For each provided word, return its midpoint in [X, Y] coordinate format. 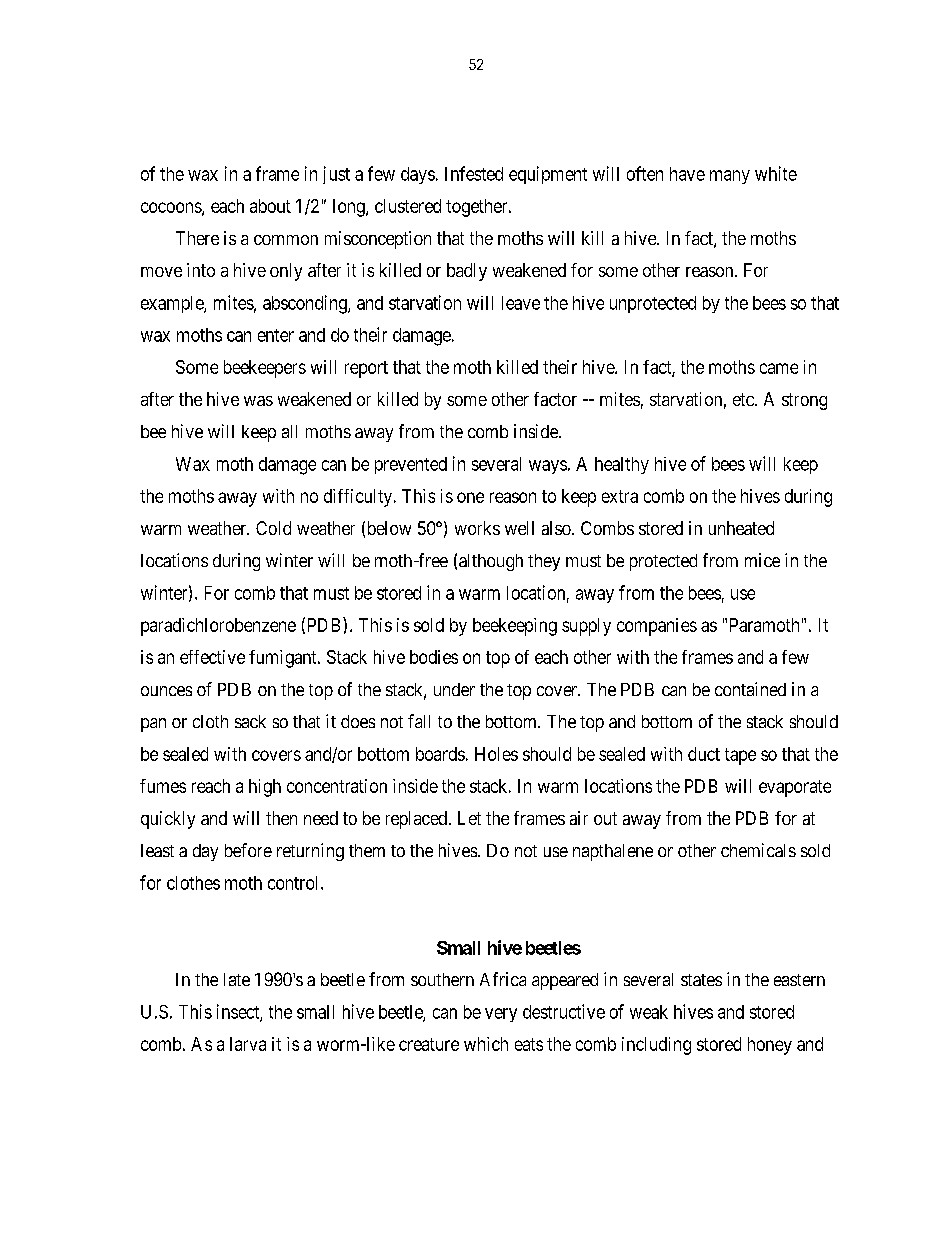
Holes [496, 754]
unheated [741, 528]
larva [248, 1044]
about [270, 206]
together [478, 208]
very [501, 1015]
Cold [273, 528]
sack [250, 721]
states [701, 980]
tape [740, 756]
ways [548, 467]
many [730, 177]
